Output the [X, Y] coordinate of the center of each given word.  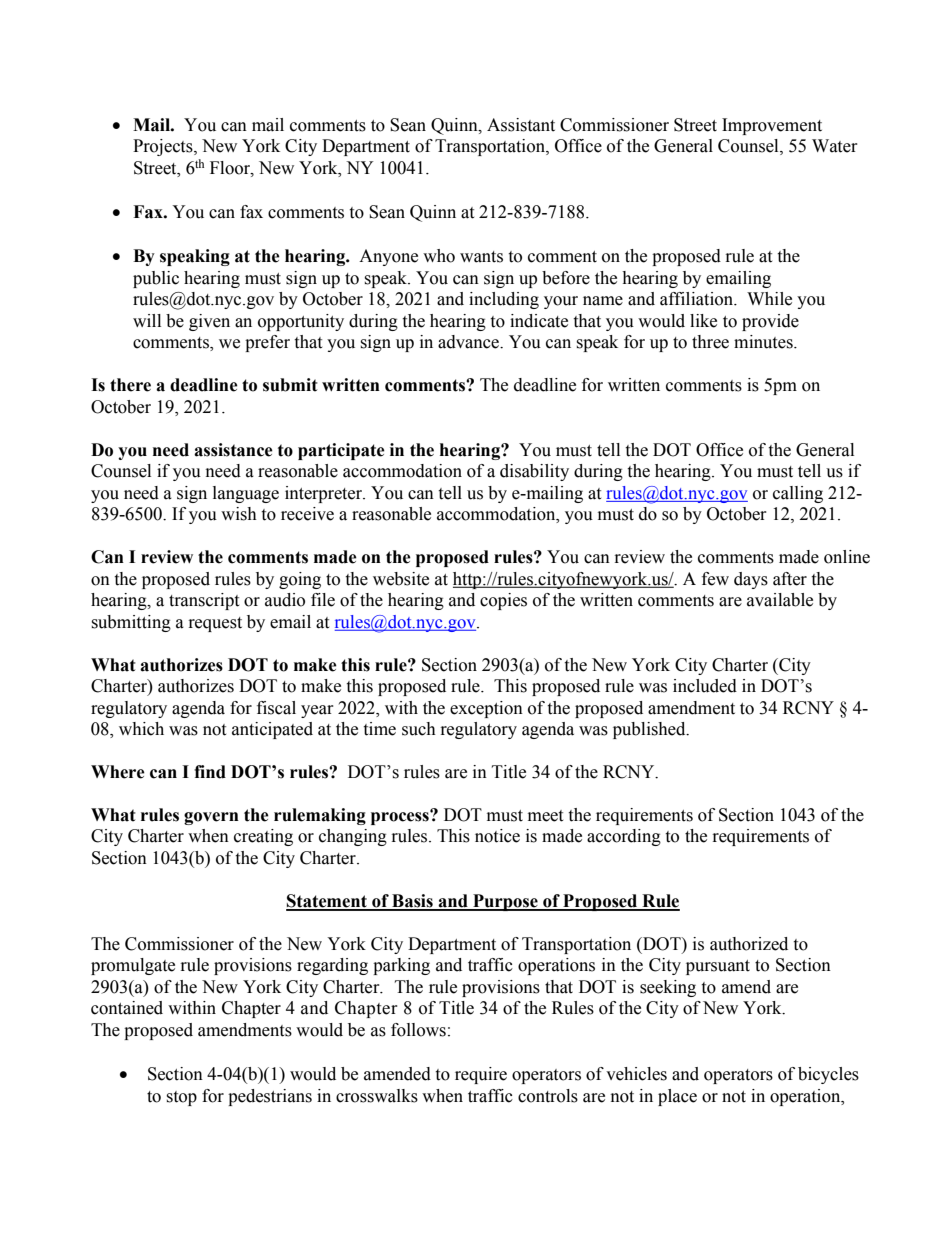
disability [534, 472]
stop [181, 1098]
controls [548, 1096]
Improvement [772, 126]
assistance [233, 450]
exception [486, 709]
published [650, 730]
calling [798, 494]
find [210, 772]
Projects [164, 147]
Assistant [521, 125]
